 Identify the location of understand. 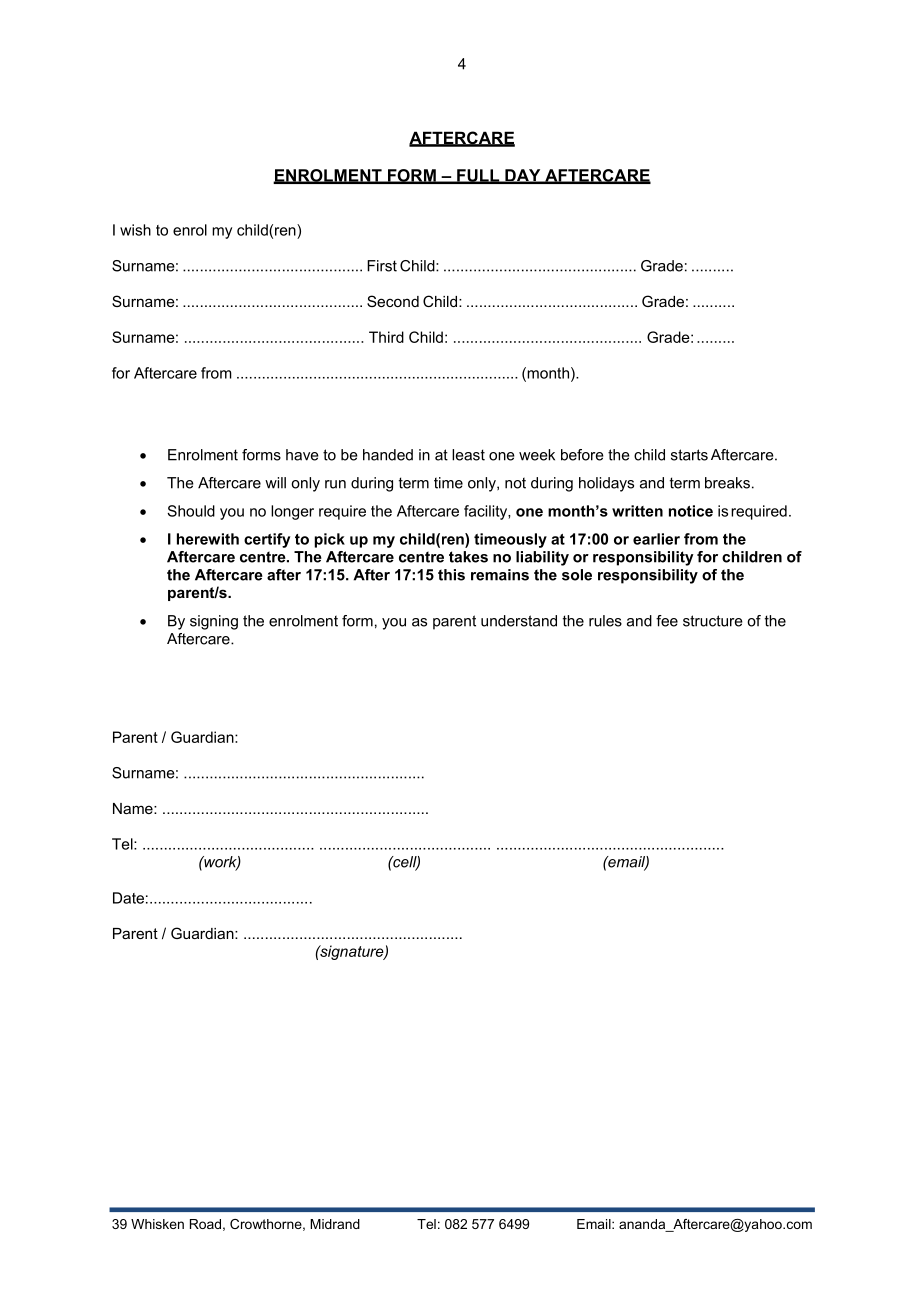
(519, 621).
